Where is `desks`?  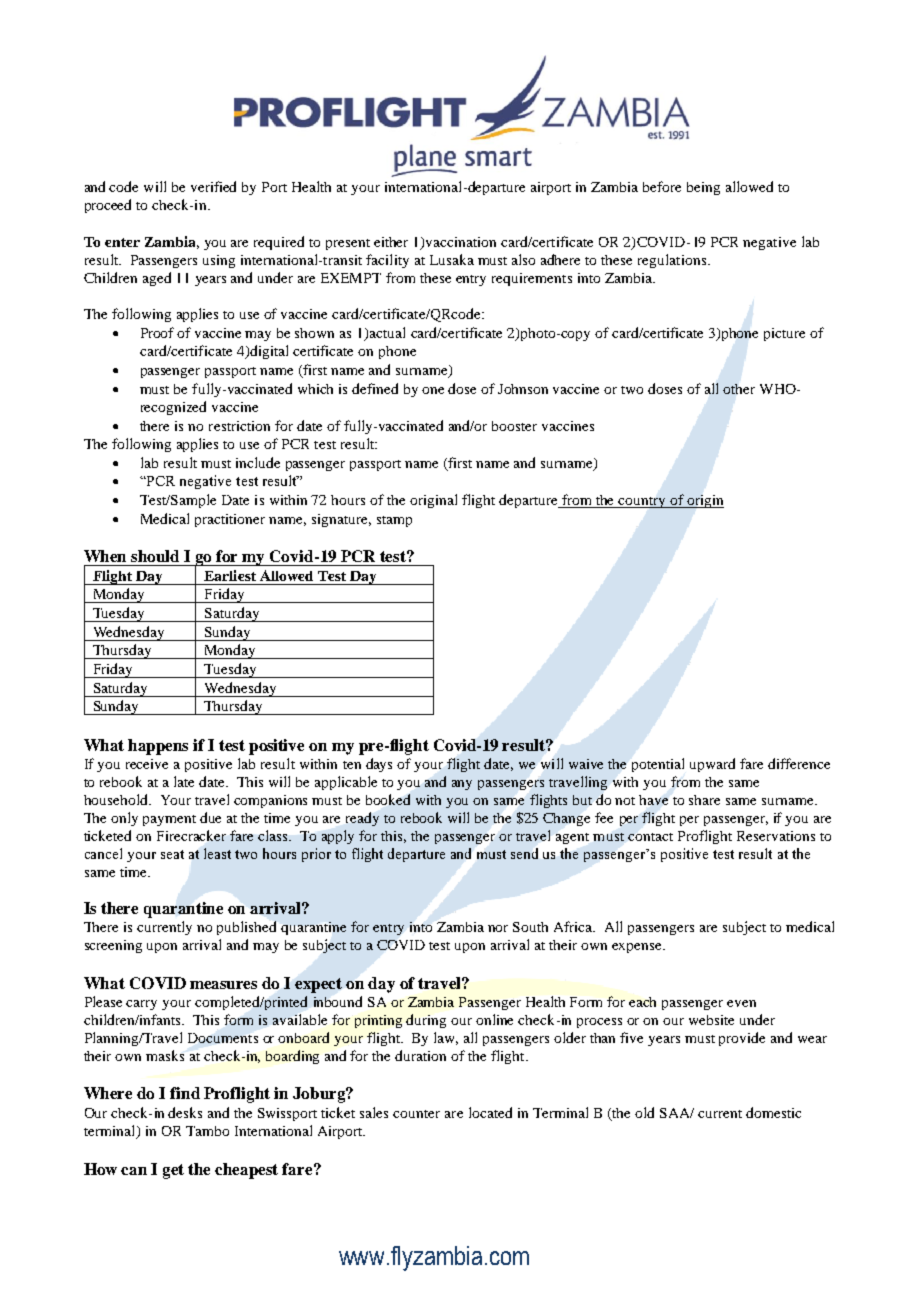 desks is located at coordinates (185, 1112).
